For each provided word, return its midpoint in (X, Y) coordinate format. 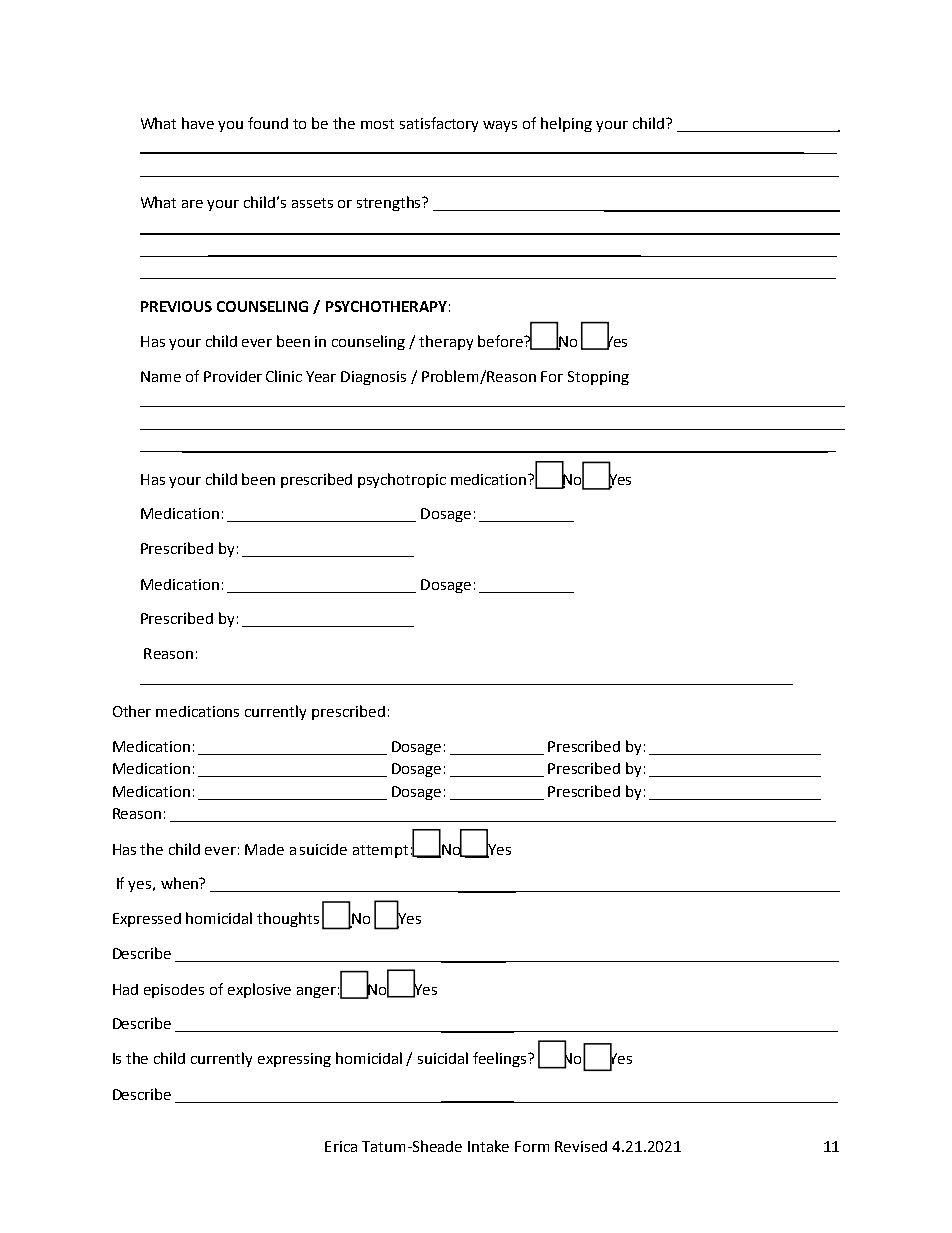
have (198, 123)
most (377, 124)
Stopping (598, 378)
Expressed (147, 920)
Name (161, 376)
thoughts (288, 919)
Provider (233, 376)
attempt (380, 851)
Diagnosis (373, 378)
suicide (323, 849)
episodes (174, 991)
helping (566, 124)
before (501, 341)
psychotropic (402, 480)
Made (264, 849)
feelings (501, 1059)
